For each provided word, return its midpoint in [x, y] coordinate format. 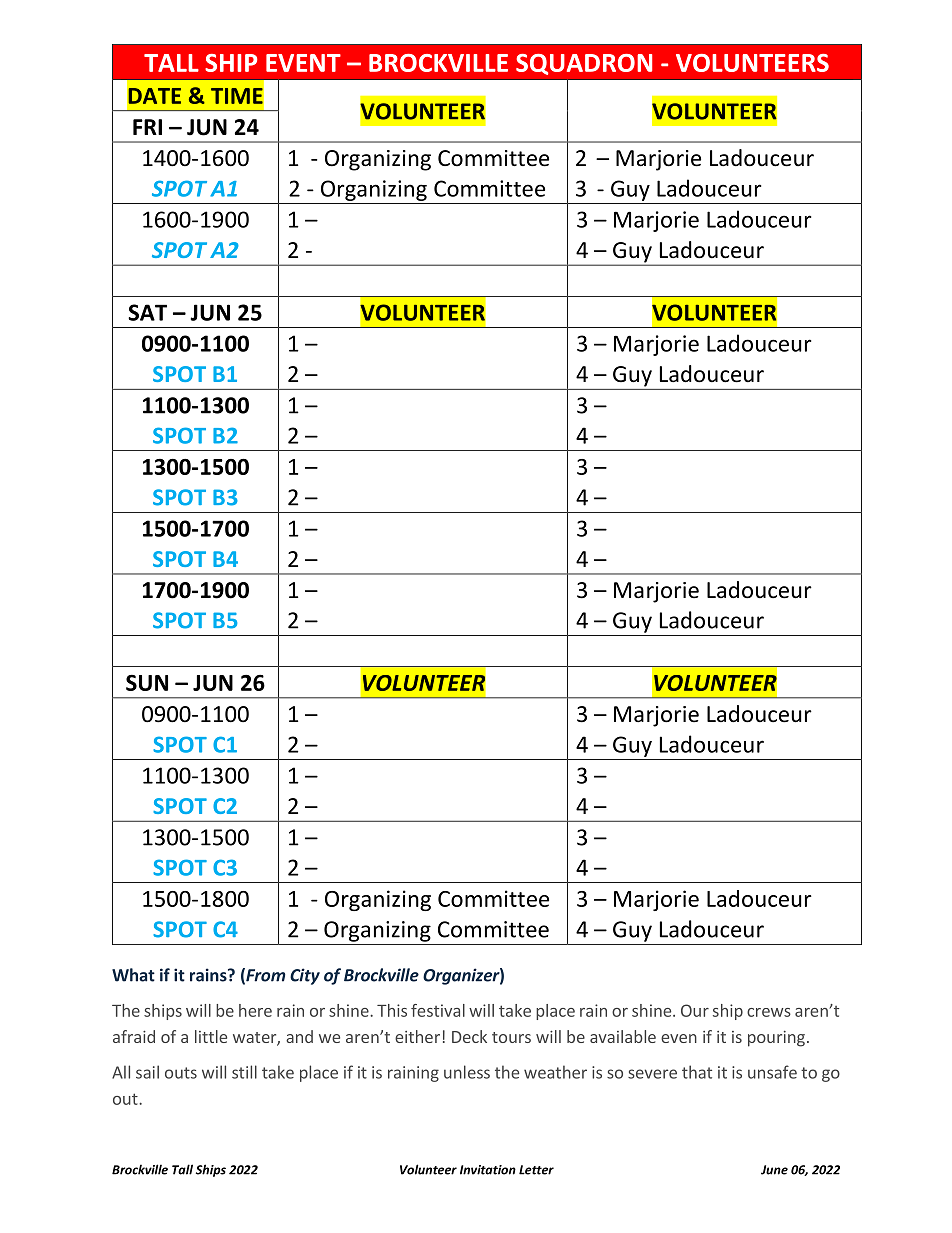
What [133, 975]
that [697, 1072]
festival [438, 1010]
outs [181, 1073]
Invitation [488, 1170]
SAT [147, 312]
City [305, 976]
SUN [147, 682]
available [623, 1036]
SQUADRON [584, 64]
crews [769, 1012]
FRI [147, 127]
